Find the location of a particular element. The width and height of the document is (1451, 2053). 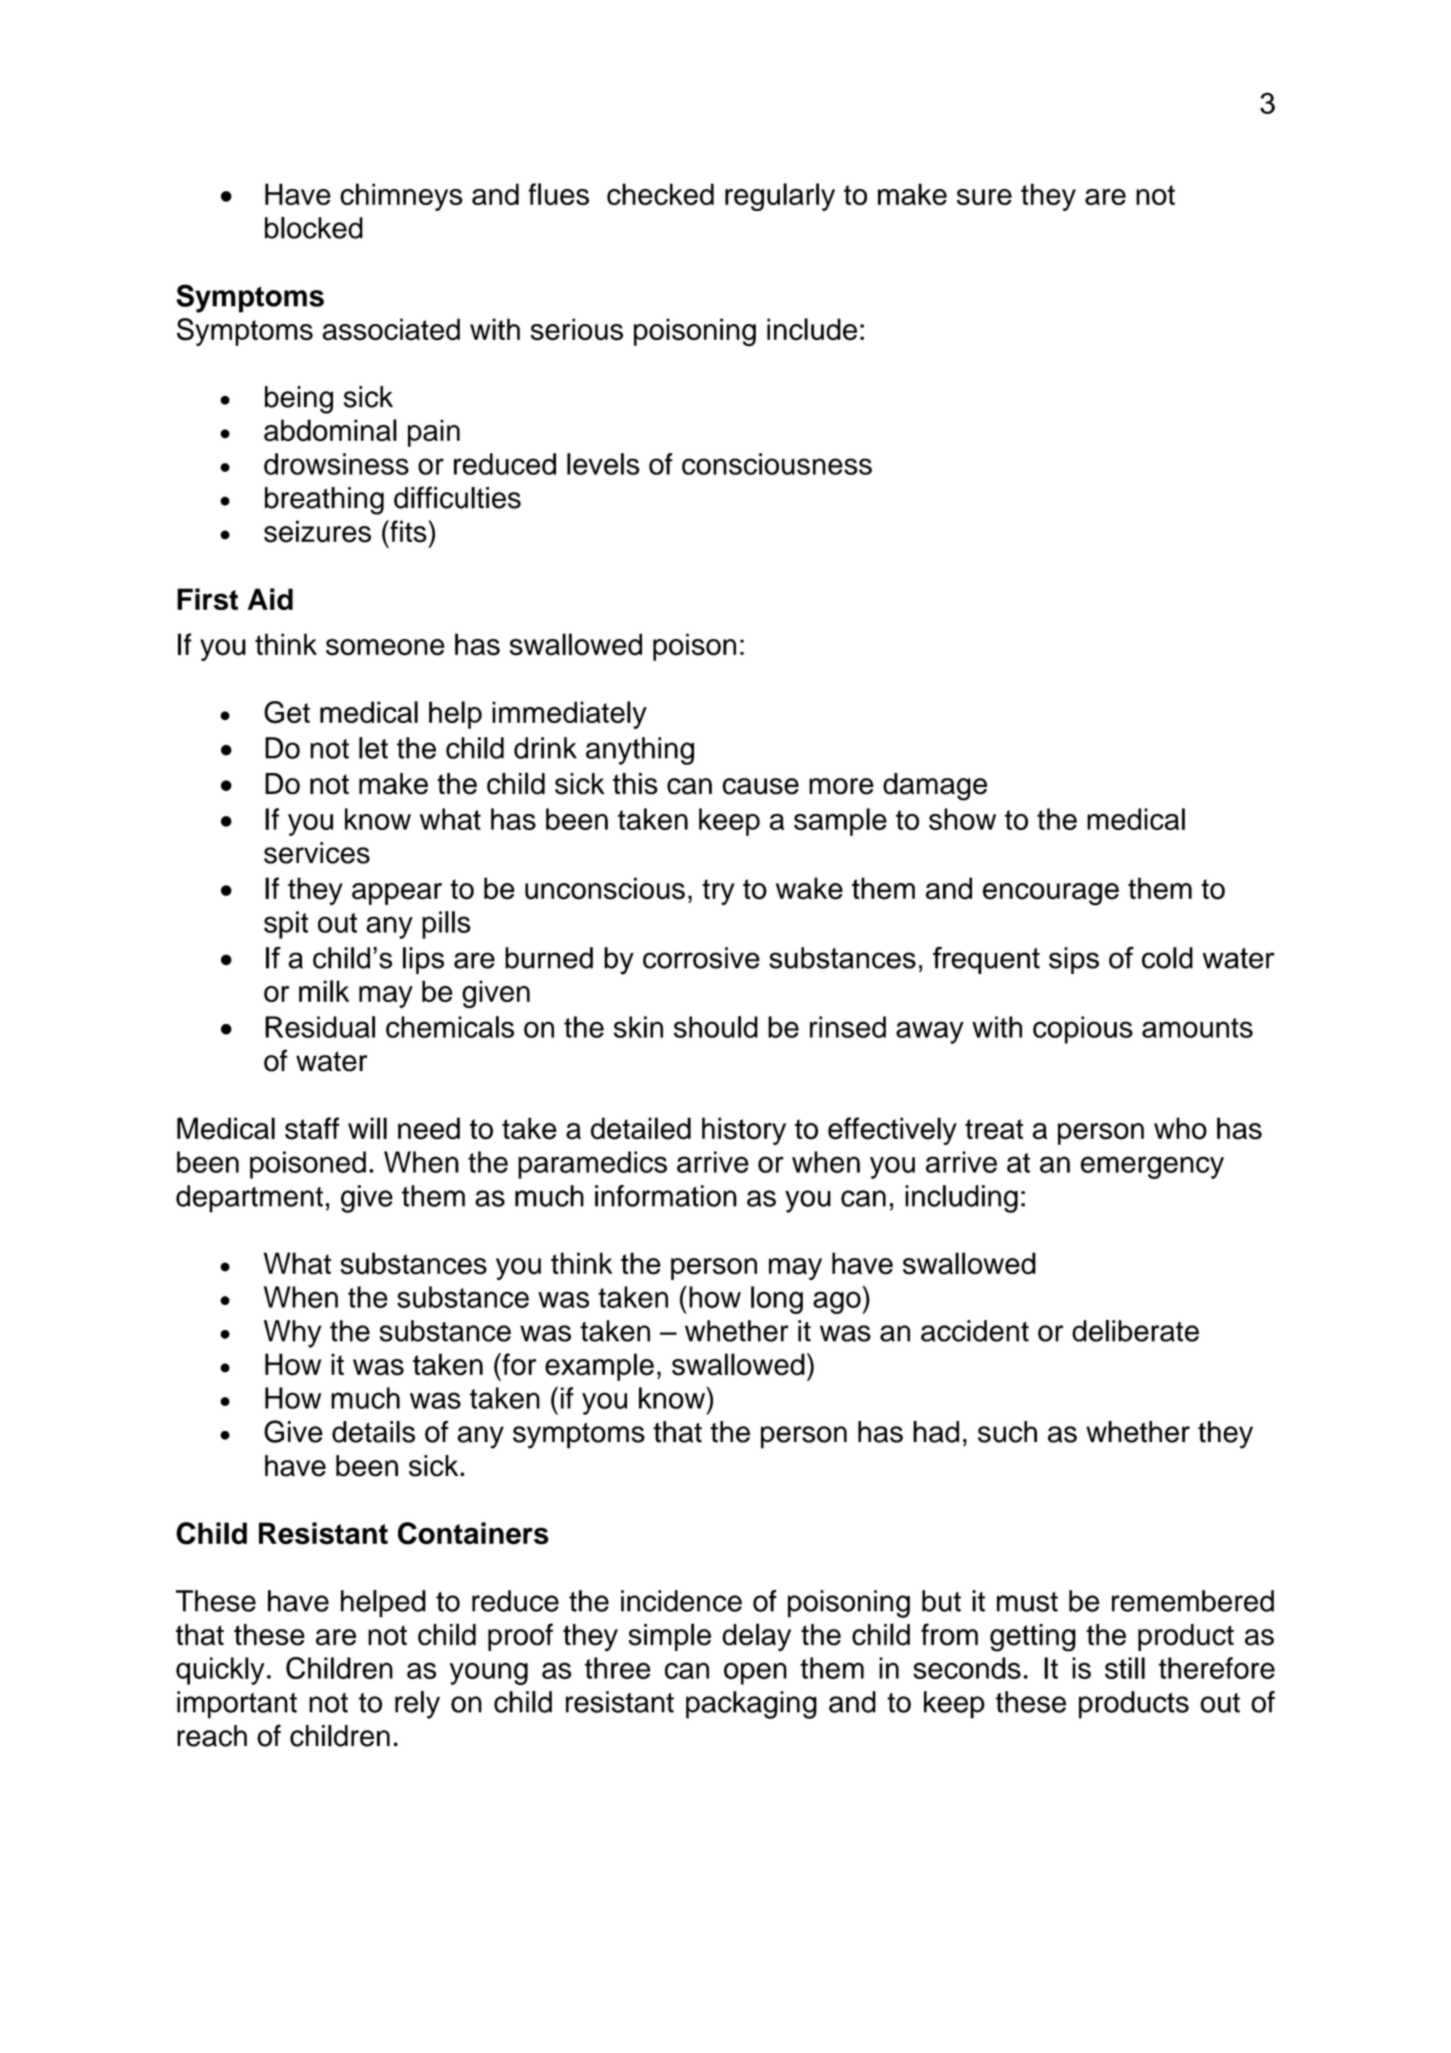

corrosive is located at coordinates (701, 958).
